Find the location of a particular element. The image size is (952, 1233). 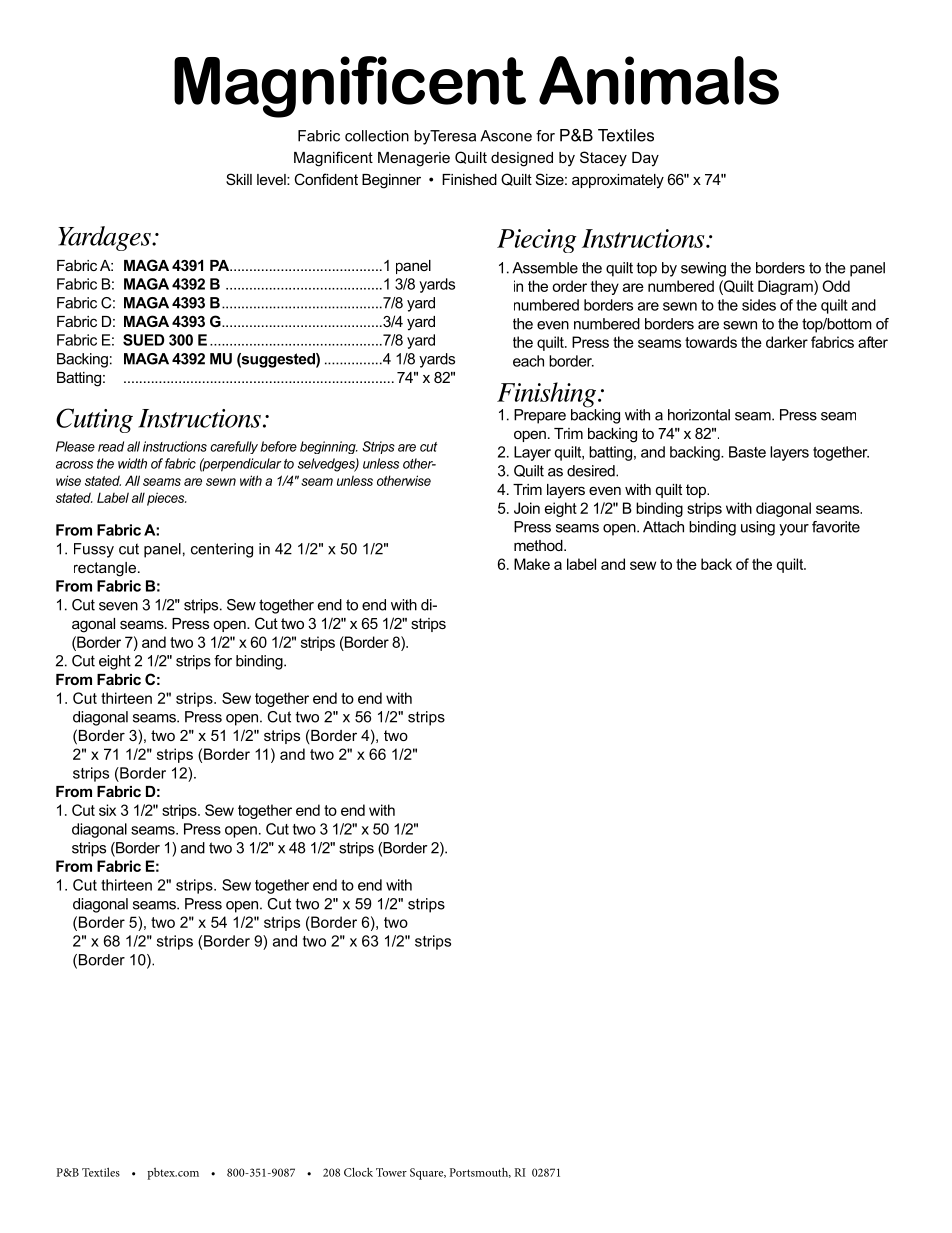

rectangle is located at coordinates (105, 569).
